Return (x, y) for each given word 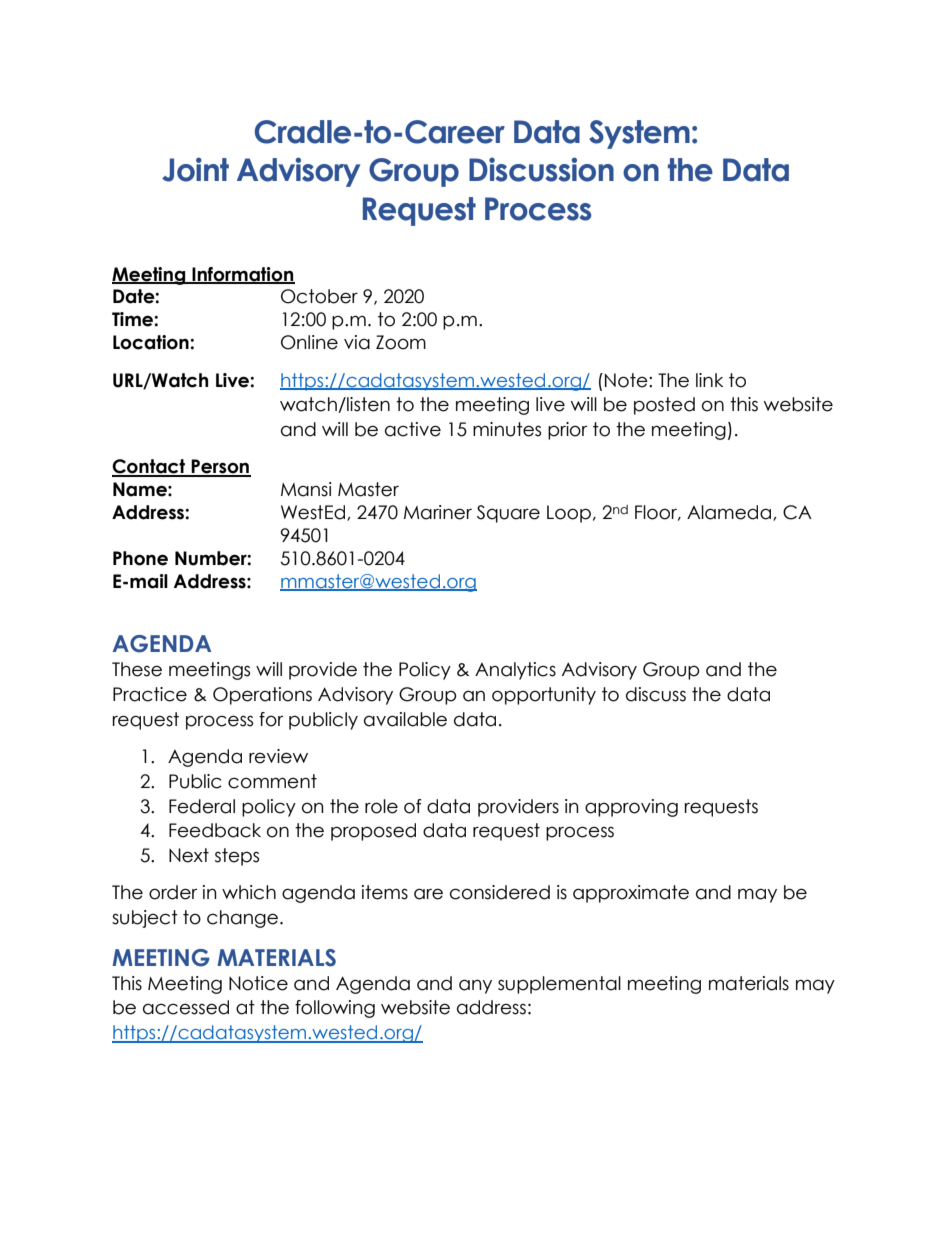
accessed (186, 1007)
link (709, 380)
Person (220, 467)
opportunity (544, 696)
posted (664, 406)
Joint (195, 169)
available (405, 719)
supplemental (559, 985)
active (413, 429)
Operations (262, 696)
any (475, 986)
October (319, 296)
